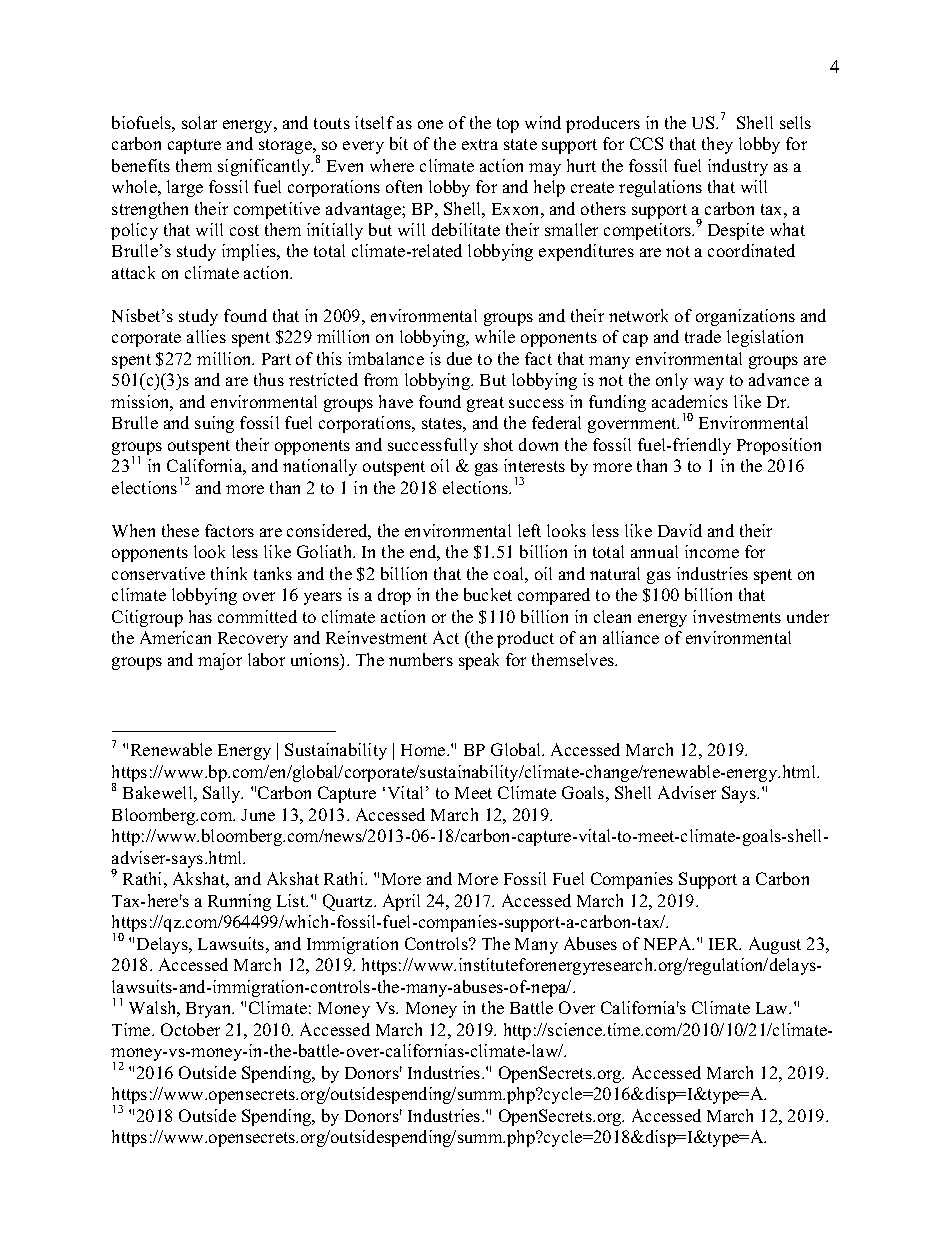  Describe the element at coordinates (394, 596) in the image. I see `drop` at that location.
